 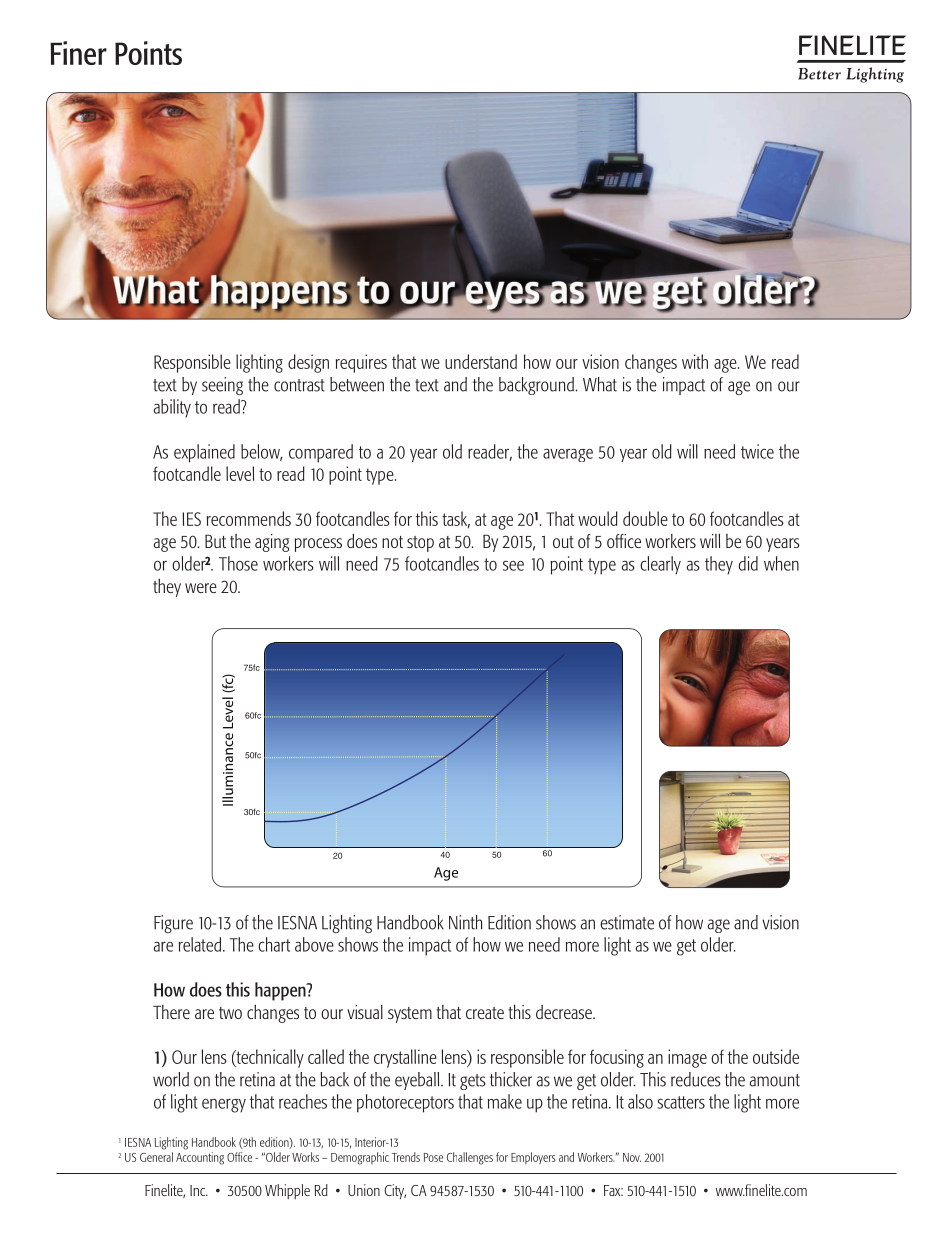 I want to click on with, so click(x=695, y=361).
